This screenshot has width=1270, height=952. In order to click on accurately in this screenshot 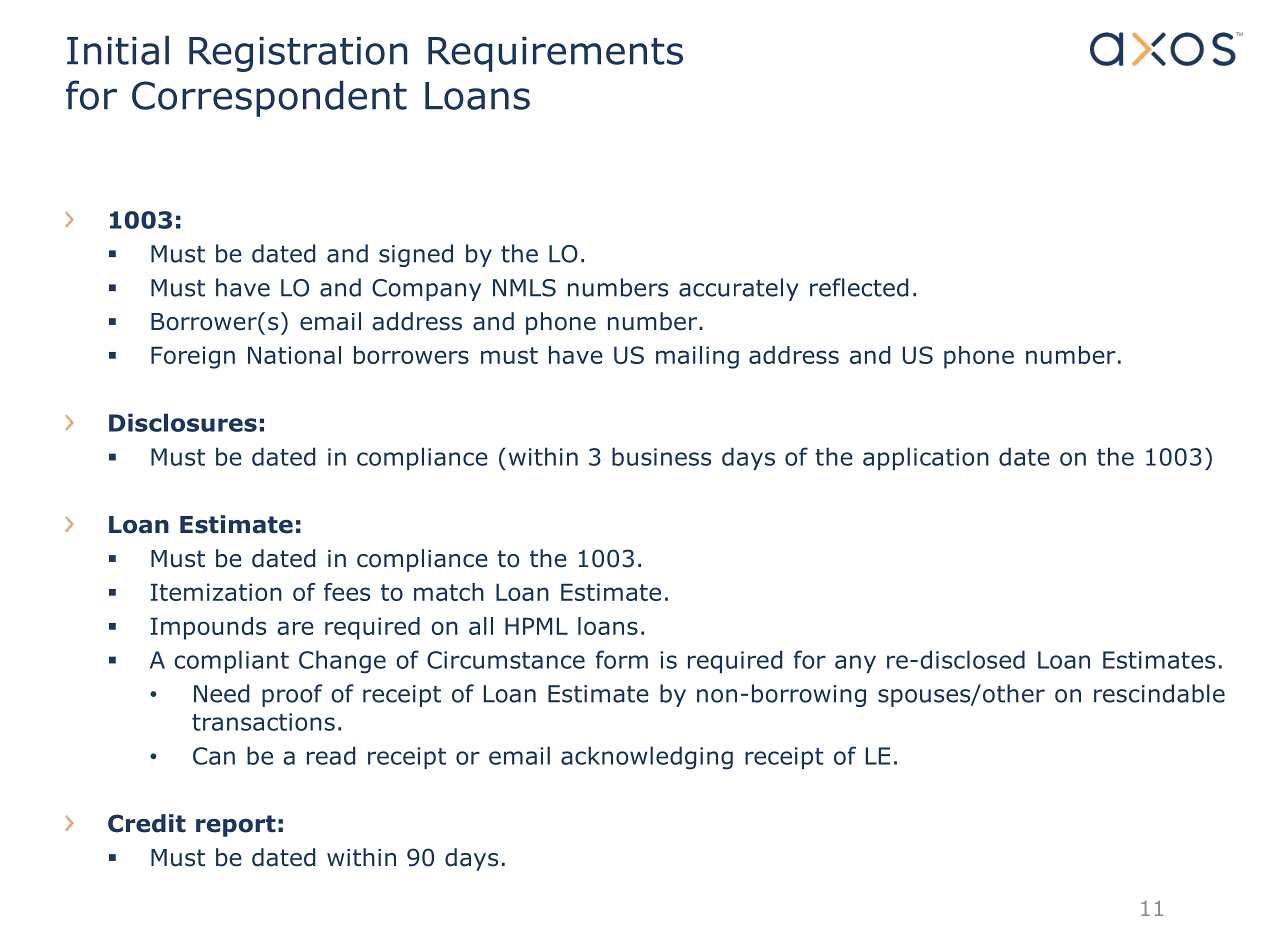, I will do `click(739, 289)`.
